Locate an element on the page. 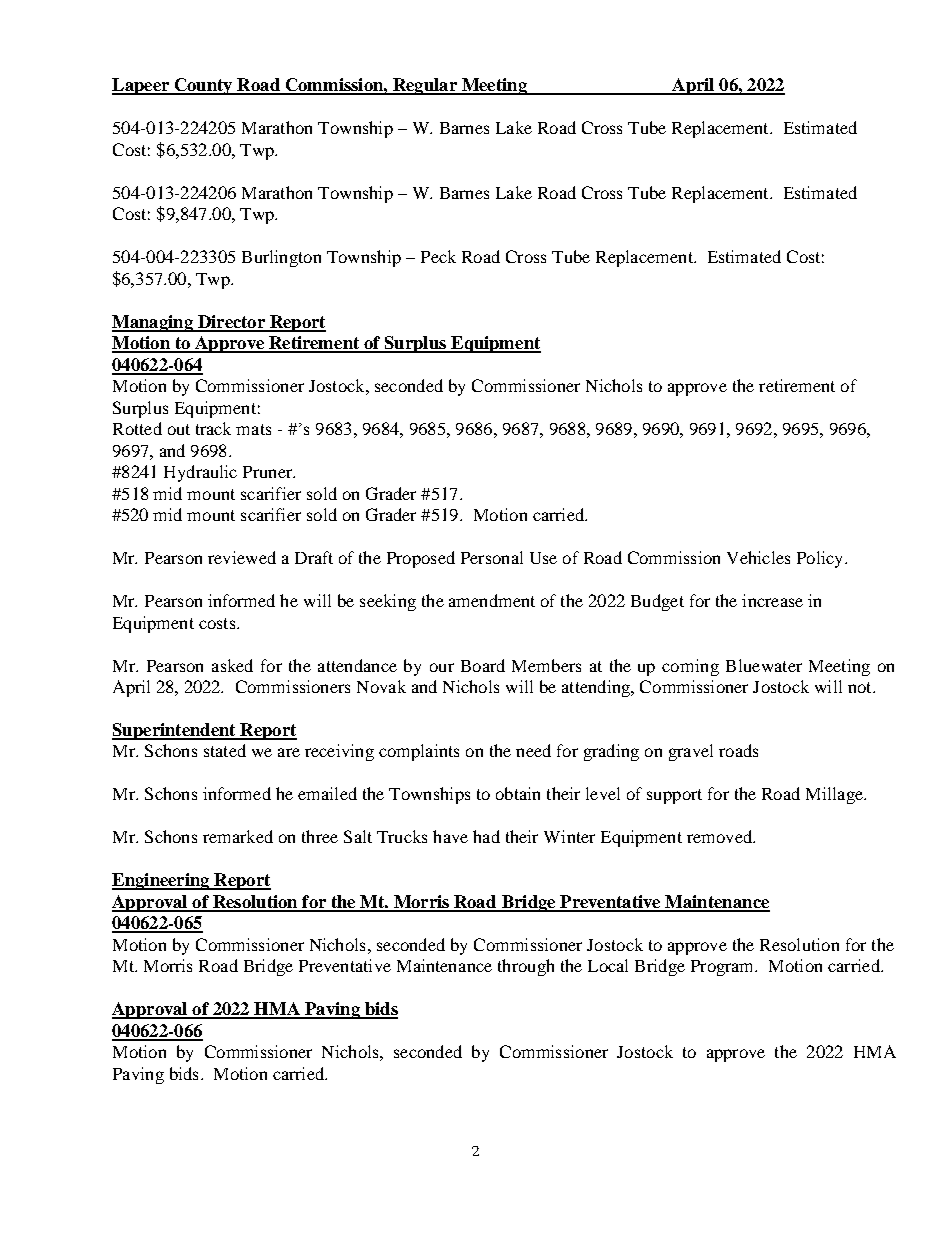  Vehicles is located at coordinates (758, 557).
